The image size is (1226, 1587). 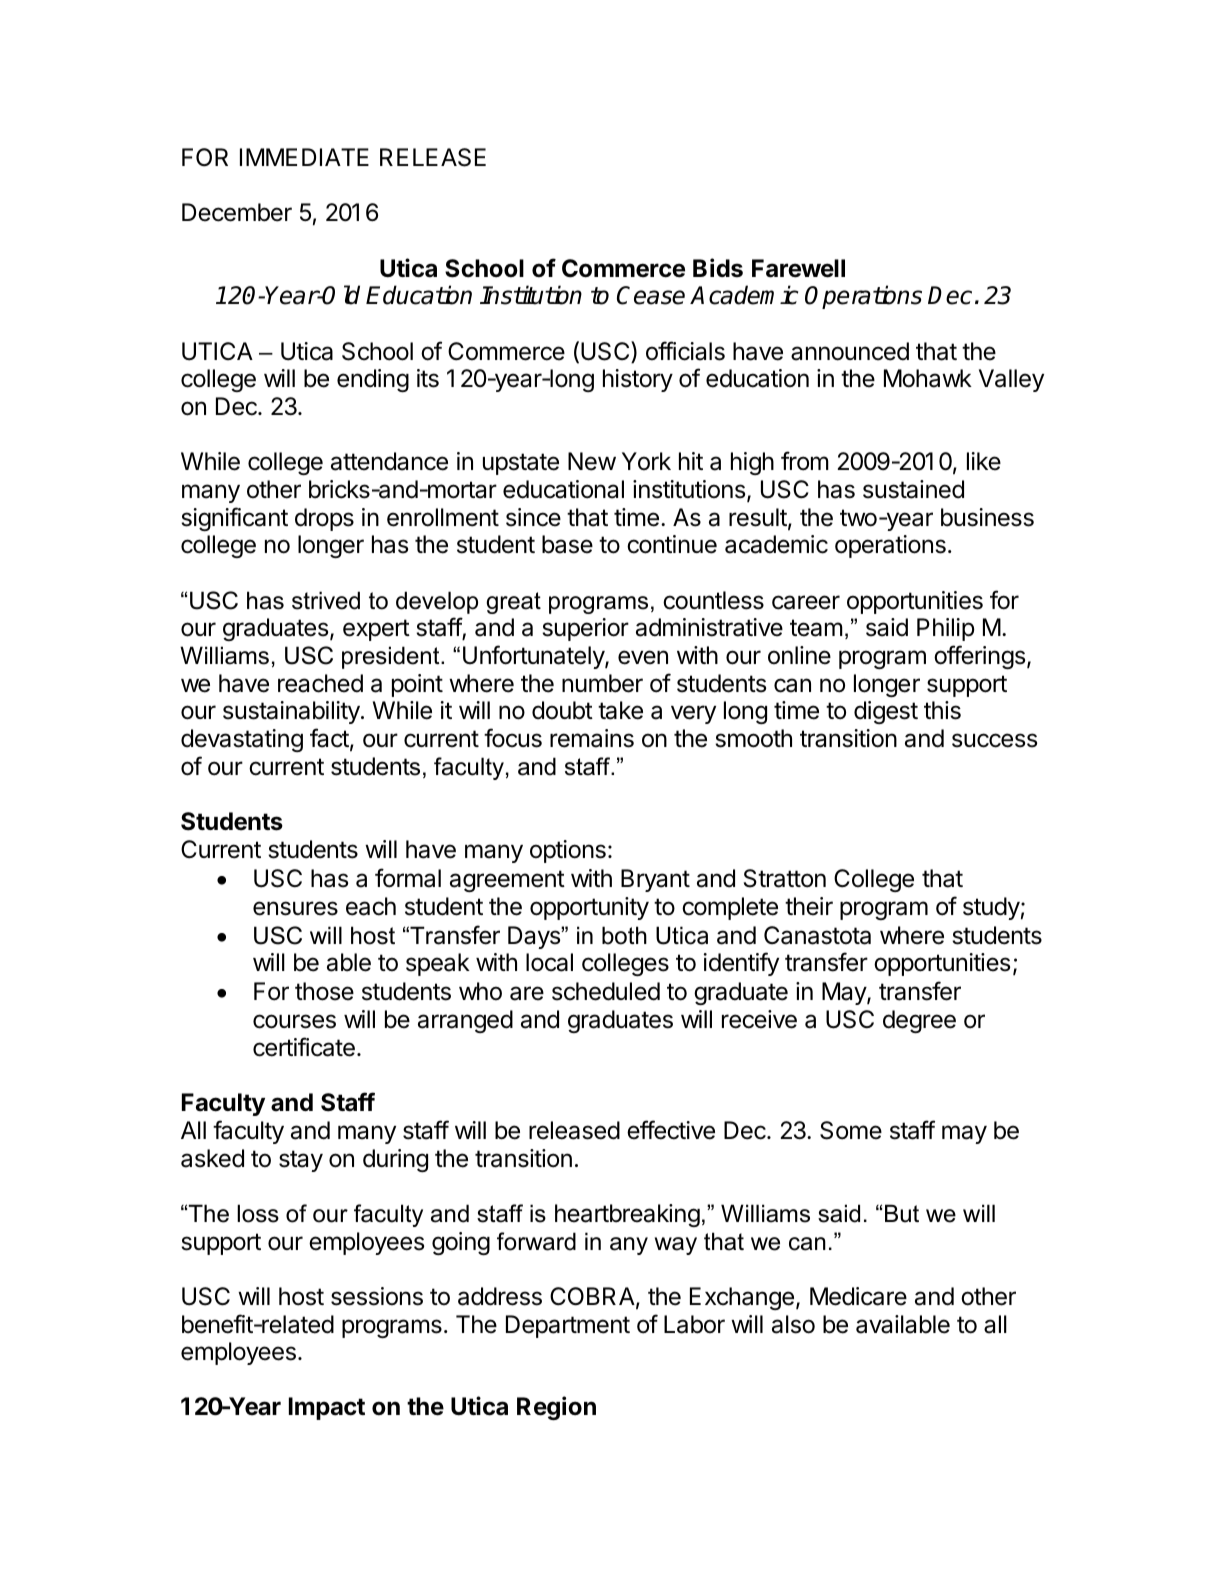 What do you see at coordinates (324, 991) in the document?
I see `those` at bounding box center [324, 991].
